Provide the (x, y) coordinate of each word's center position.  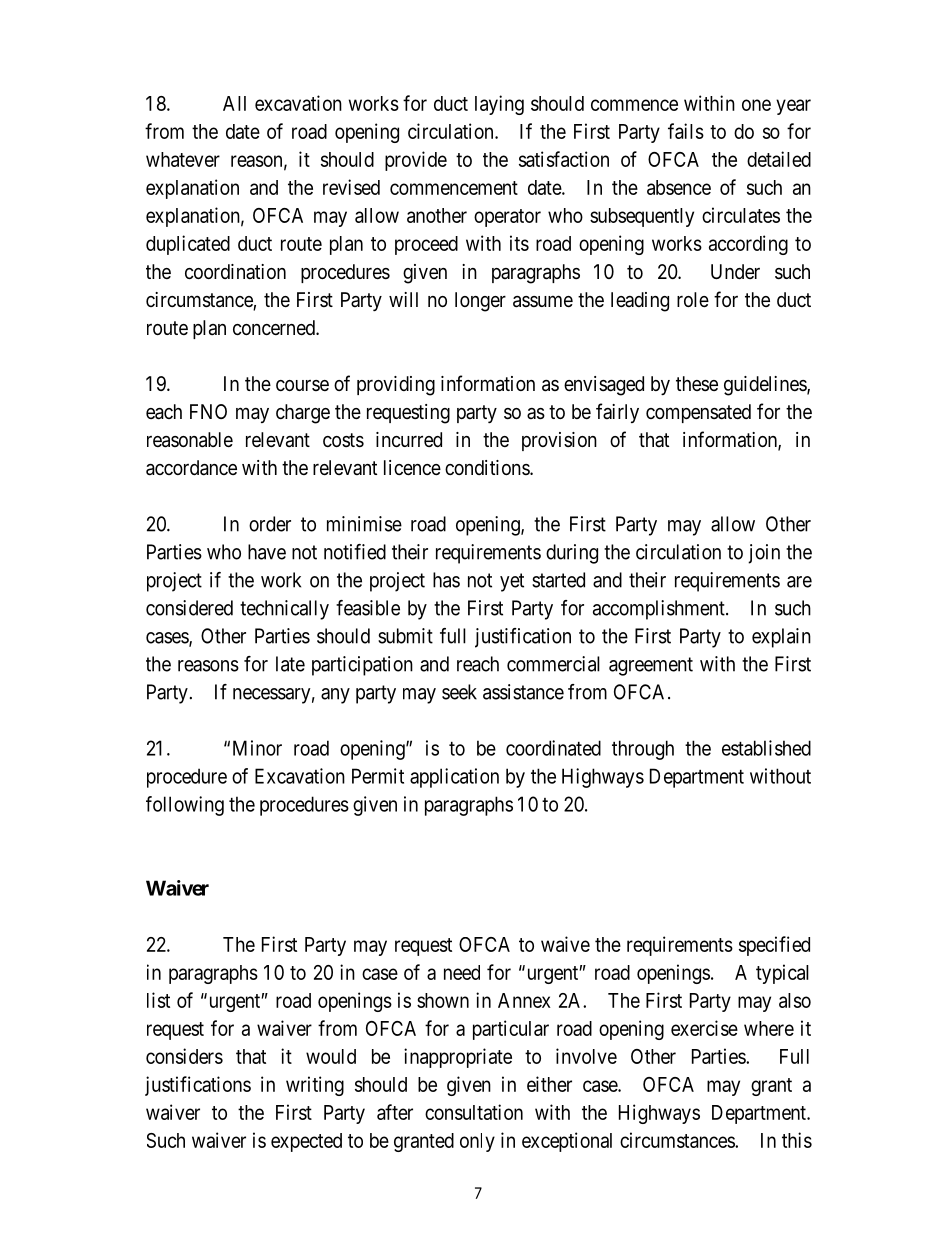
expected (306, 1142)
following (185, 806)
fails (686, 131)
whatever (183, 159)
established (766, 748)
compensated (698, 413)
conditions (488, 467)
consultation (474, 1112)
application (454, 778)
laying (499, 105)
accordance (191, 468)
